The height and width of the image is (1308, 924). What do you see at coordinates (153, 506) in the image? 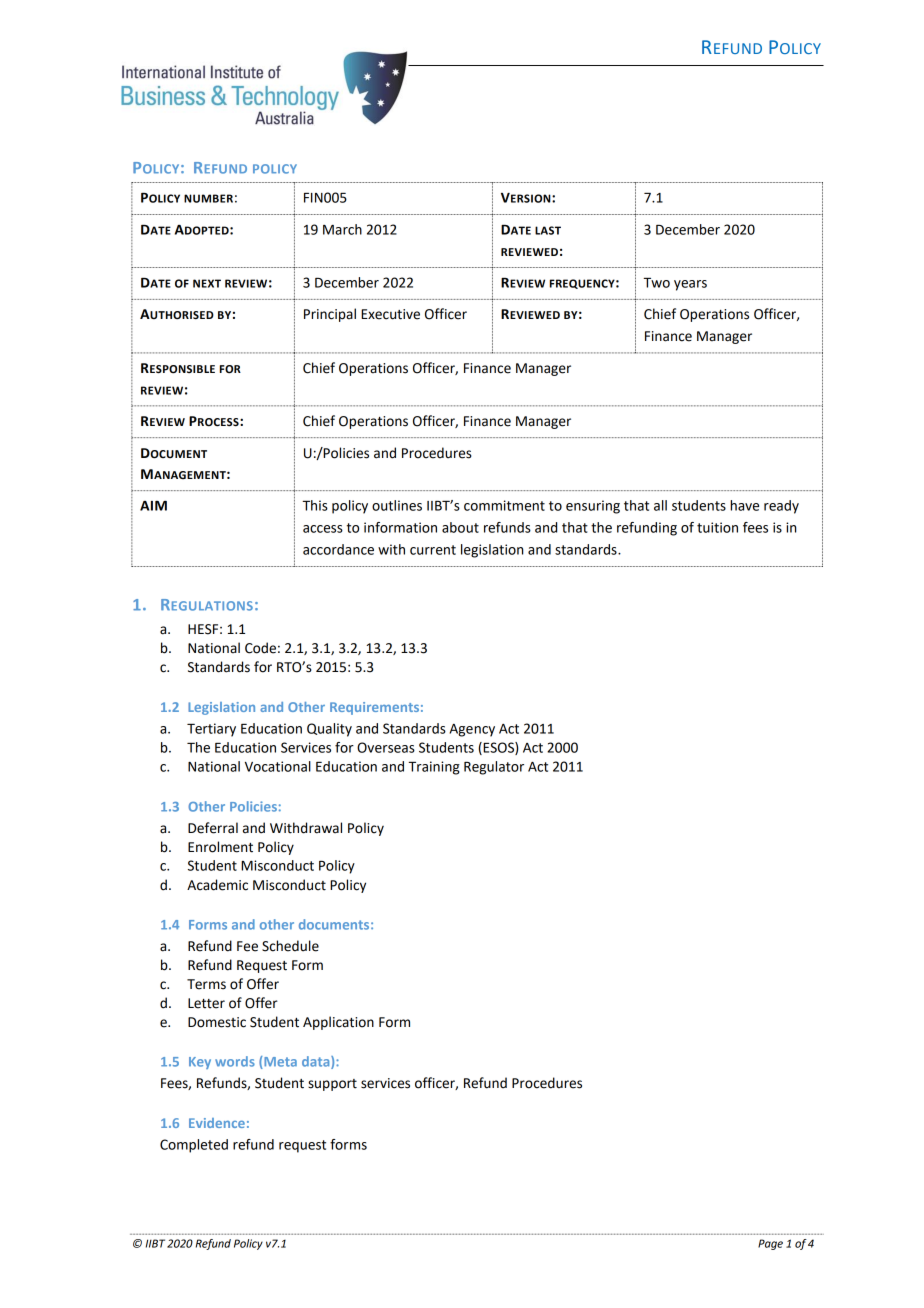
I see `AIM` at bounding box center [153, 506].
